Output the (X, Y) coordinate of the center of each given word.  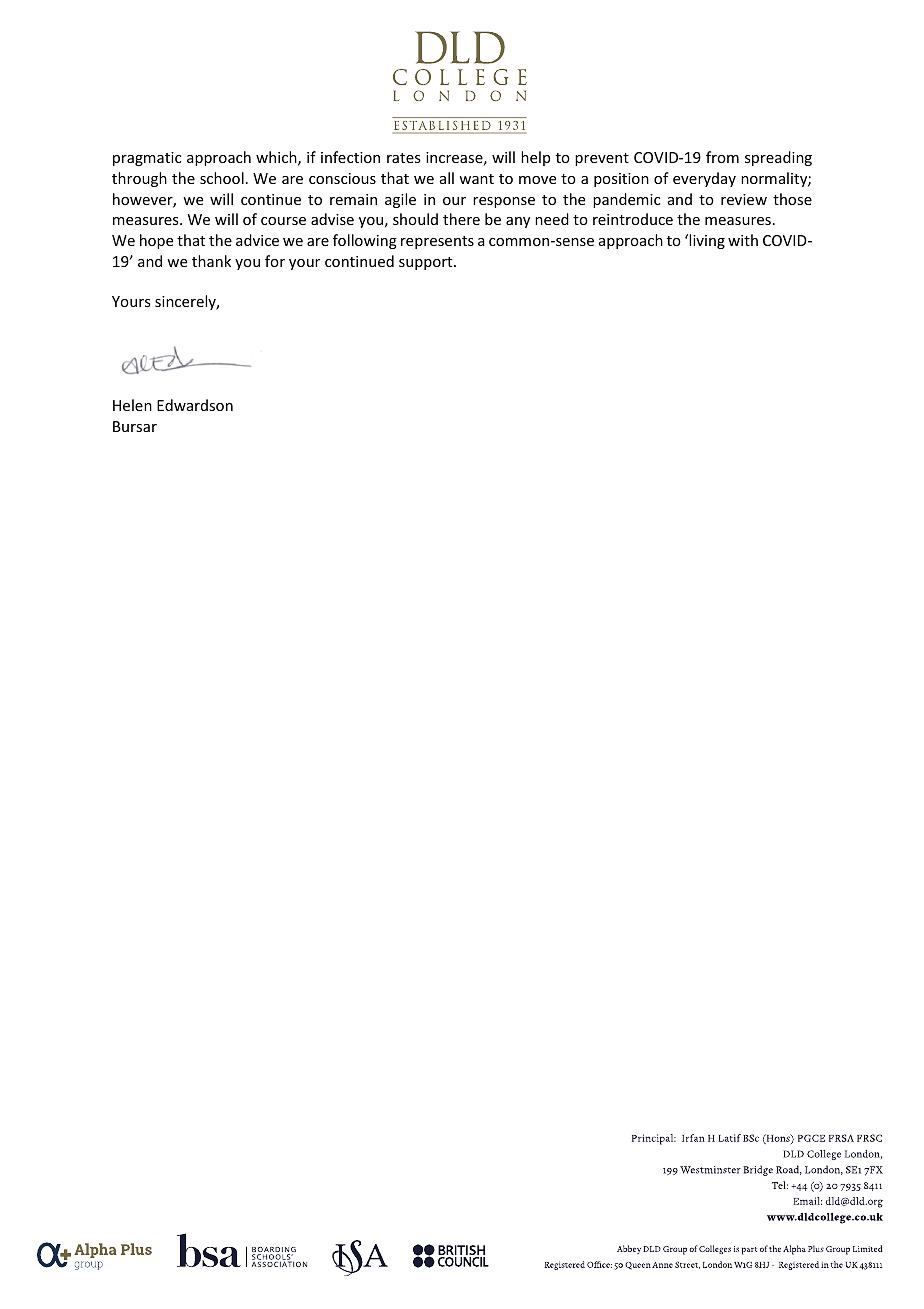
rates (403, 158)
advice (257, 240)
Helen (132, 405)
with (743, 240)
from (722, 157)
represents (437, 242)
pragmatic (147, 159)
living (707, 241)
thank (211, 261)
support (427, 263)
